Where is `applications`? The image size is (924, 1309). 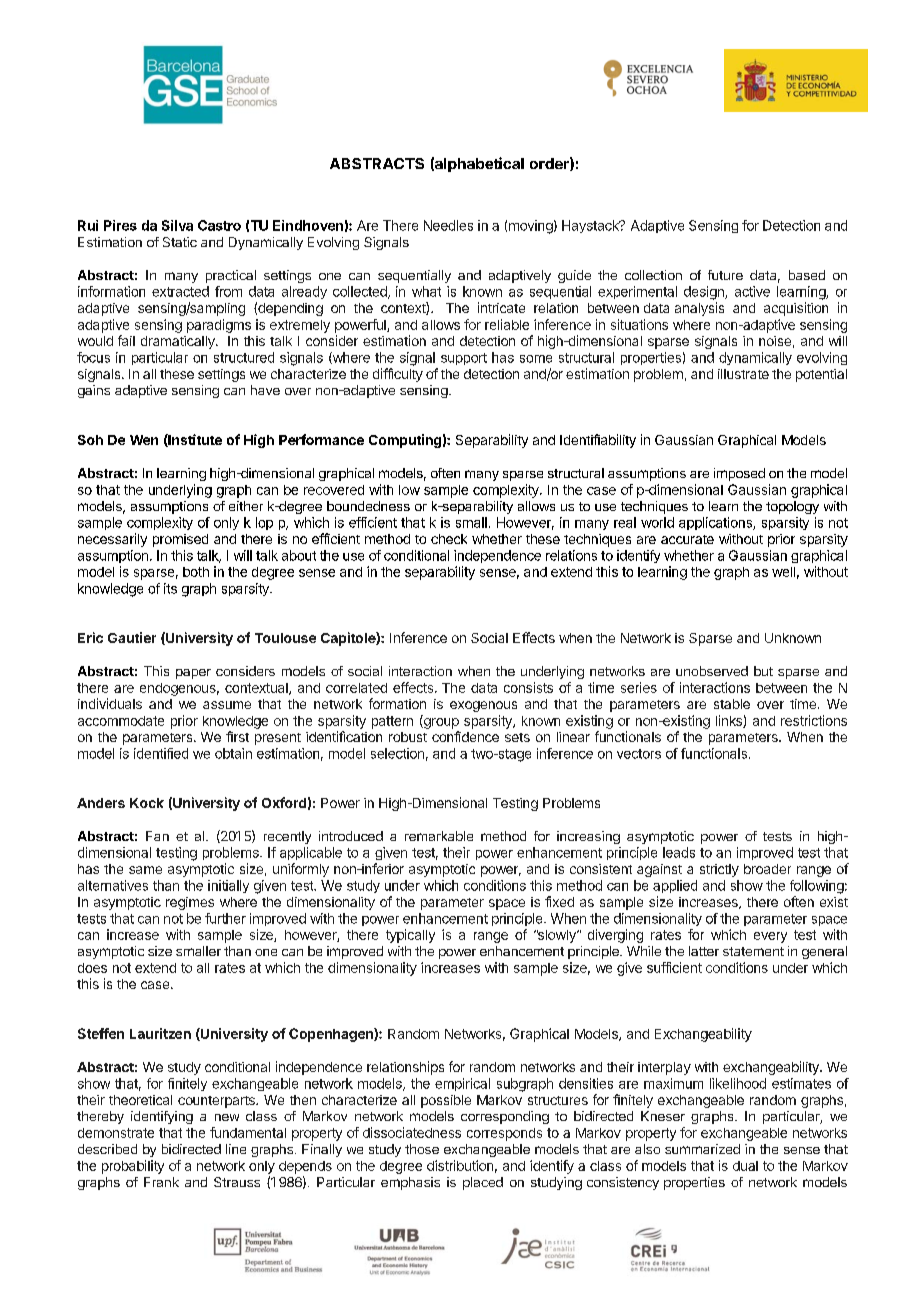
applications is located at coordinates (716, 523).
